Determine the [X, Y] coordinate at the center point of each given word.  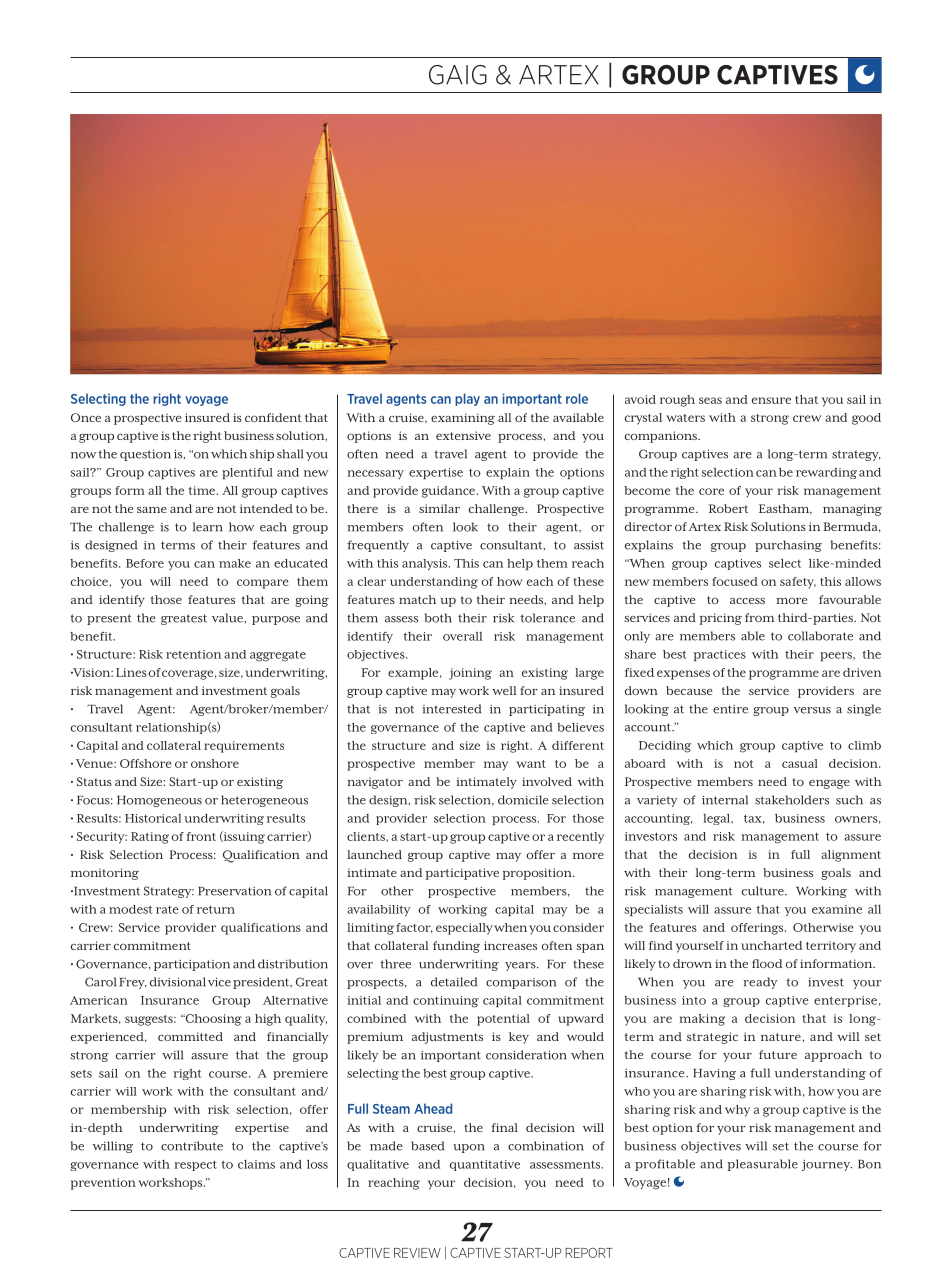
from [759, 617]
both [438, 618]
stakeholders [792, 800]
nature [782, 1037]
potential [503, 1020]
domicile [523, 800]
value [228, 618]
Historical [153, 818]
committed [190, 1036]
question [145, 455]
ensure [771, 400]
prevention [103, 1184]
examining [463, 419]
